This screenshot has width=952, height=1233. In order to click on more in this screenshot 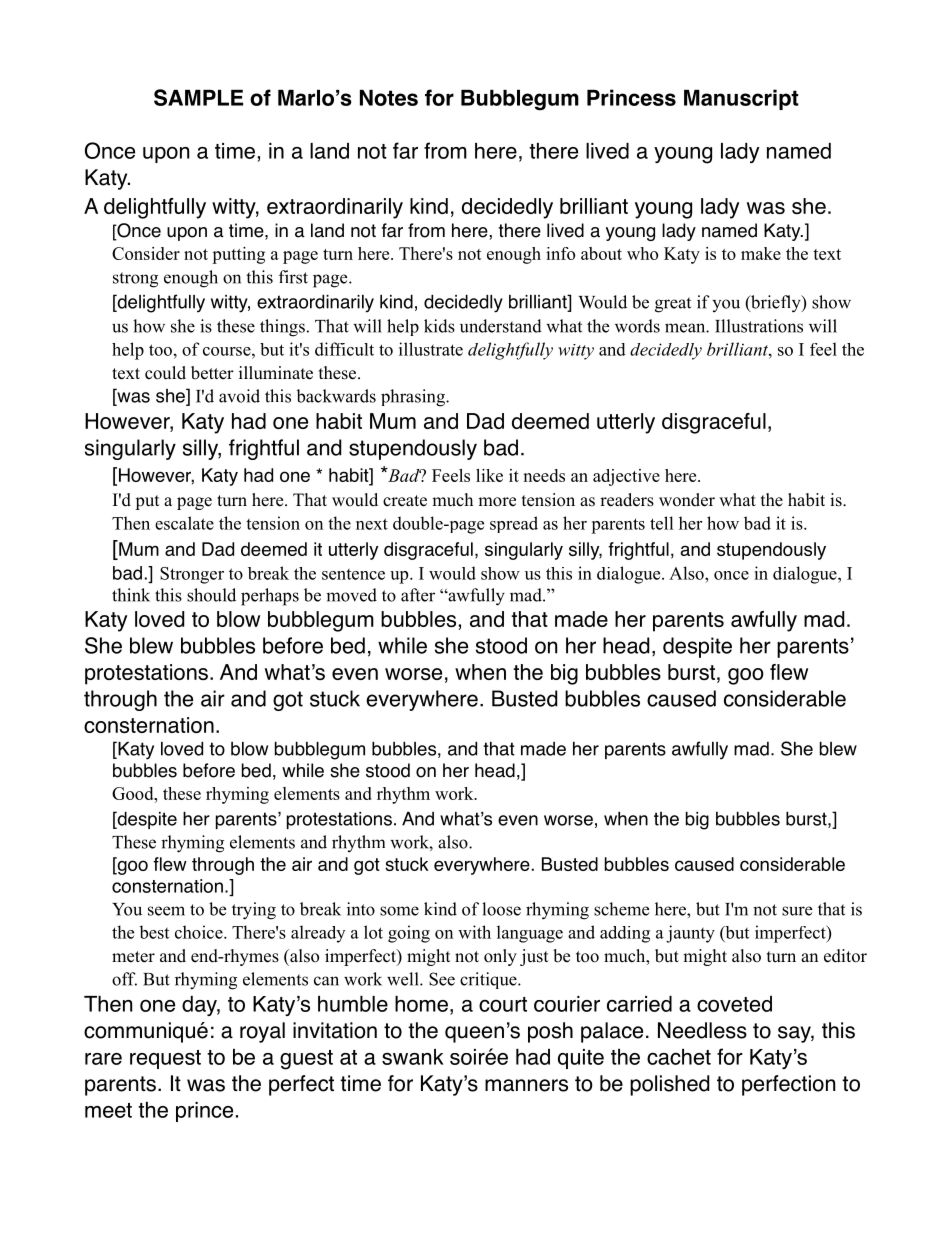, I will do `click(497, 502)`.
